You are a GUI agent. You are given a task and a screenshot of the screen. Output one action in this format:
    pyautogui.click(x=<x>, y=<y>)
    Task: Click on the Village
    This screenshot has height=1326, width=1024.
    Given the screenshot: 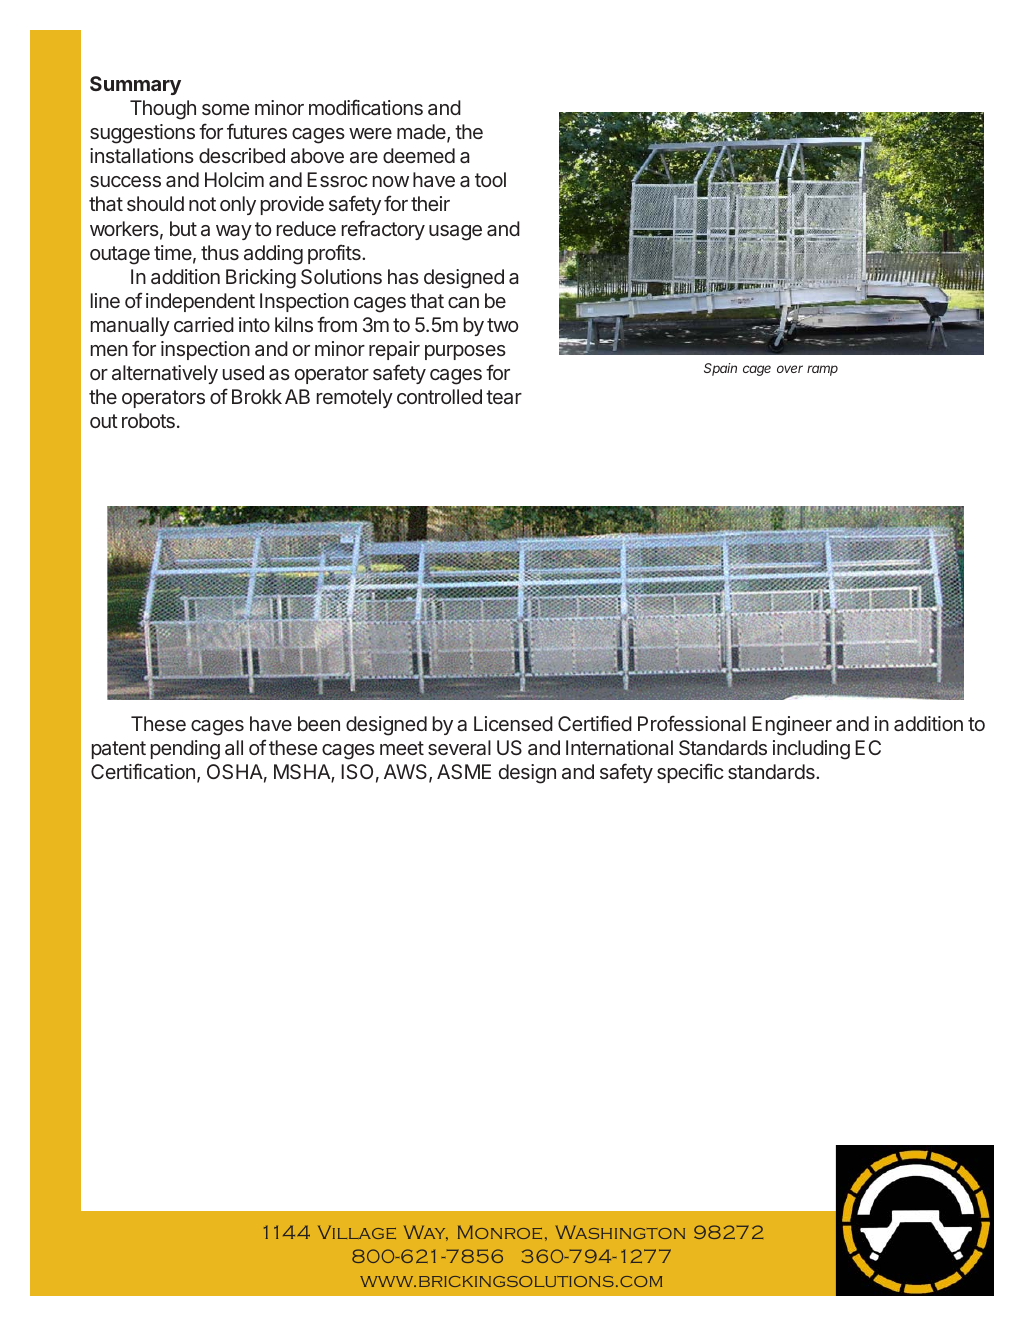 What is the action you would take?
    pyautogui.click(x=357, y=1232)
